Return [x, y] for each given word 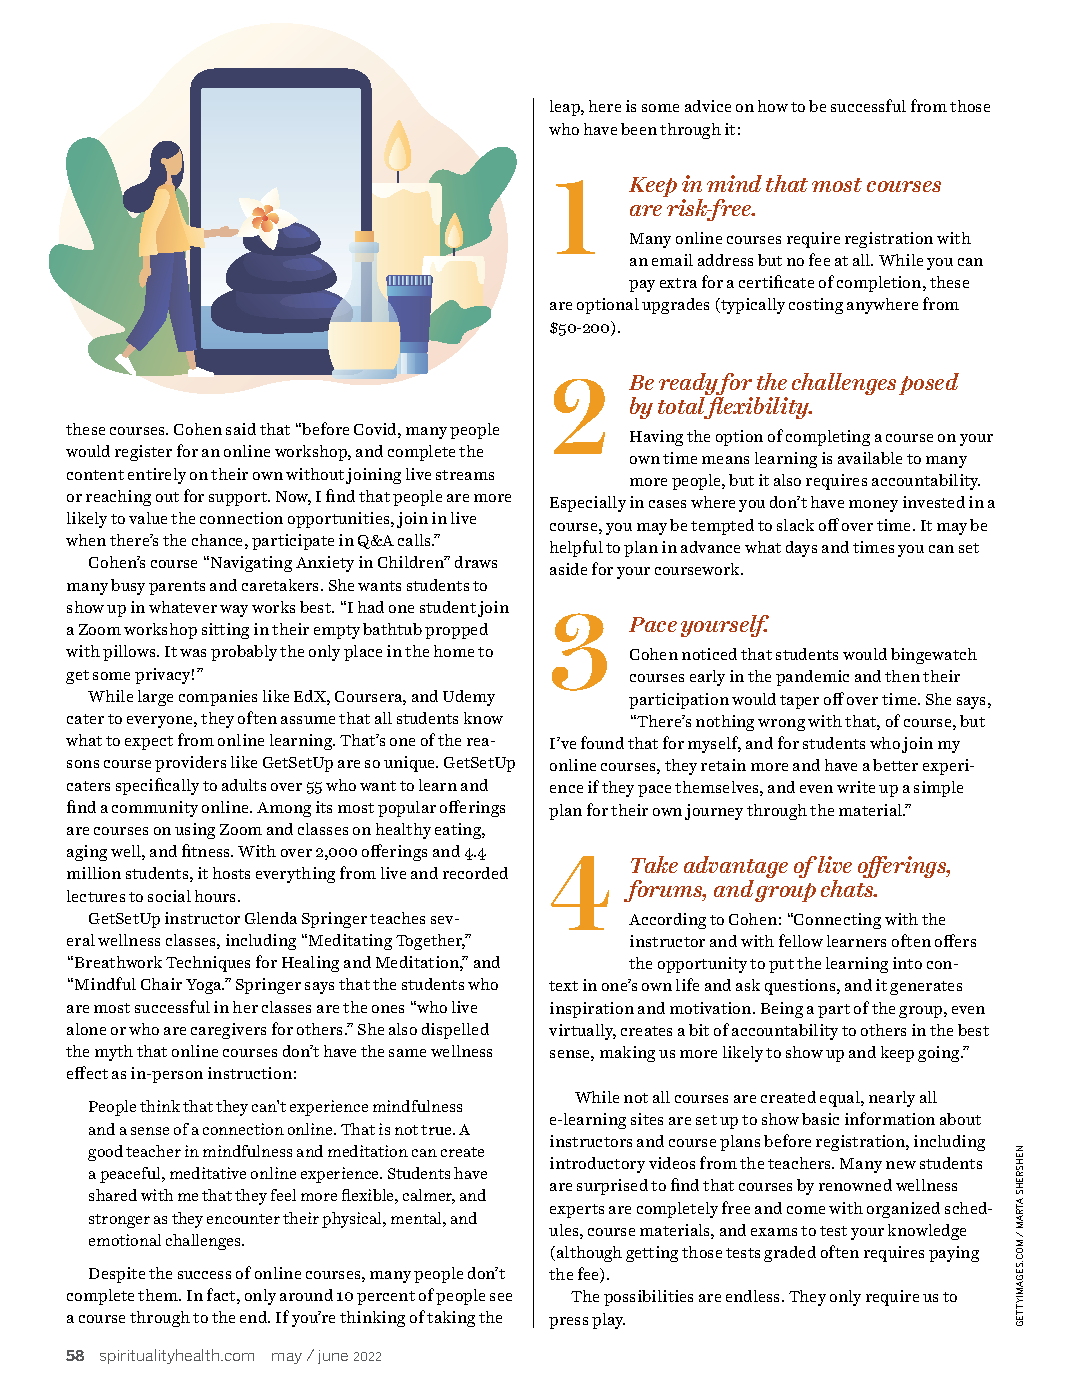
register [143, 453]
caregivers [228, 1031]
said [241, 429]
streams [465, 475]
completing [828, 438]
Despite [117, 1275]
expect [149, 743]
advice [708, 106]
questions [801, 987]
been [639, 129]
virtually [582, 1032]
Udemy [469, 698]
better [895, 765]
